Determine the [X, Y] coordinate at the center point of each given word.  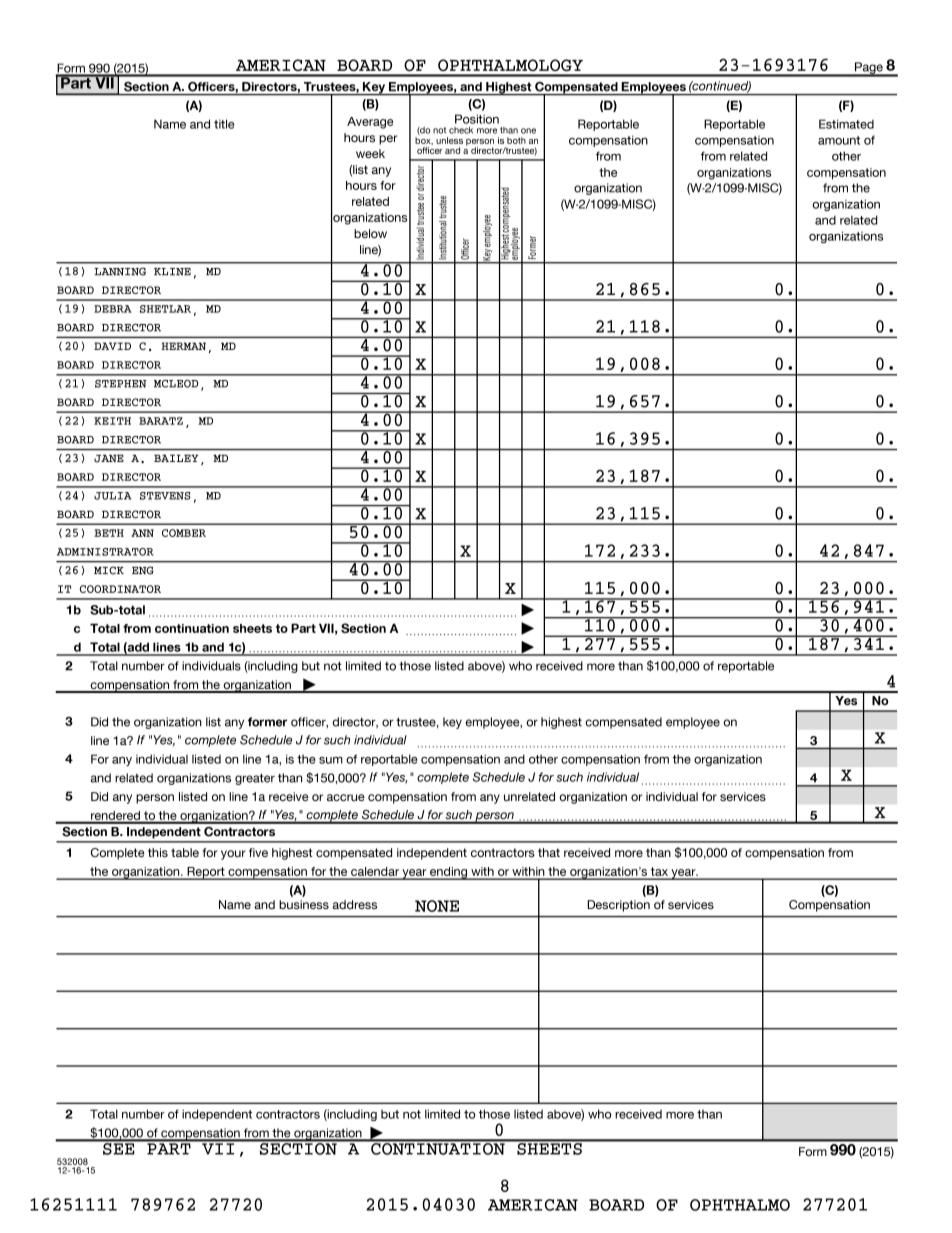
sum [331, 760]
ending [449, 873]
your [233, 855]
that [549, 852]
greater [255, 779]
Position [477, 119]
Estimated [846, 124]
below [370, 233]
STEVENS [165, 496]
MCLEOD [176, 384]
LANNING [120, 271]
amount [839, 140]
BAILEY [176, 458]
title [224, 124]
